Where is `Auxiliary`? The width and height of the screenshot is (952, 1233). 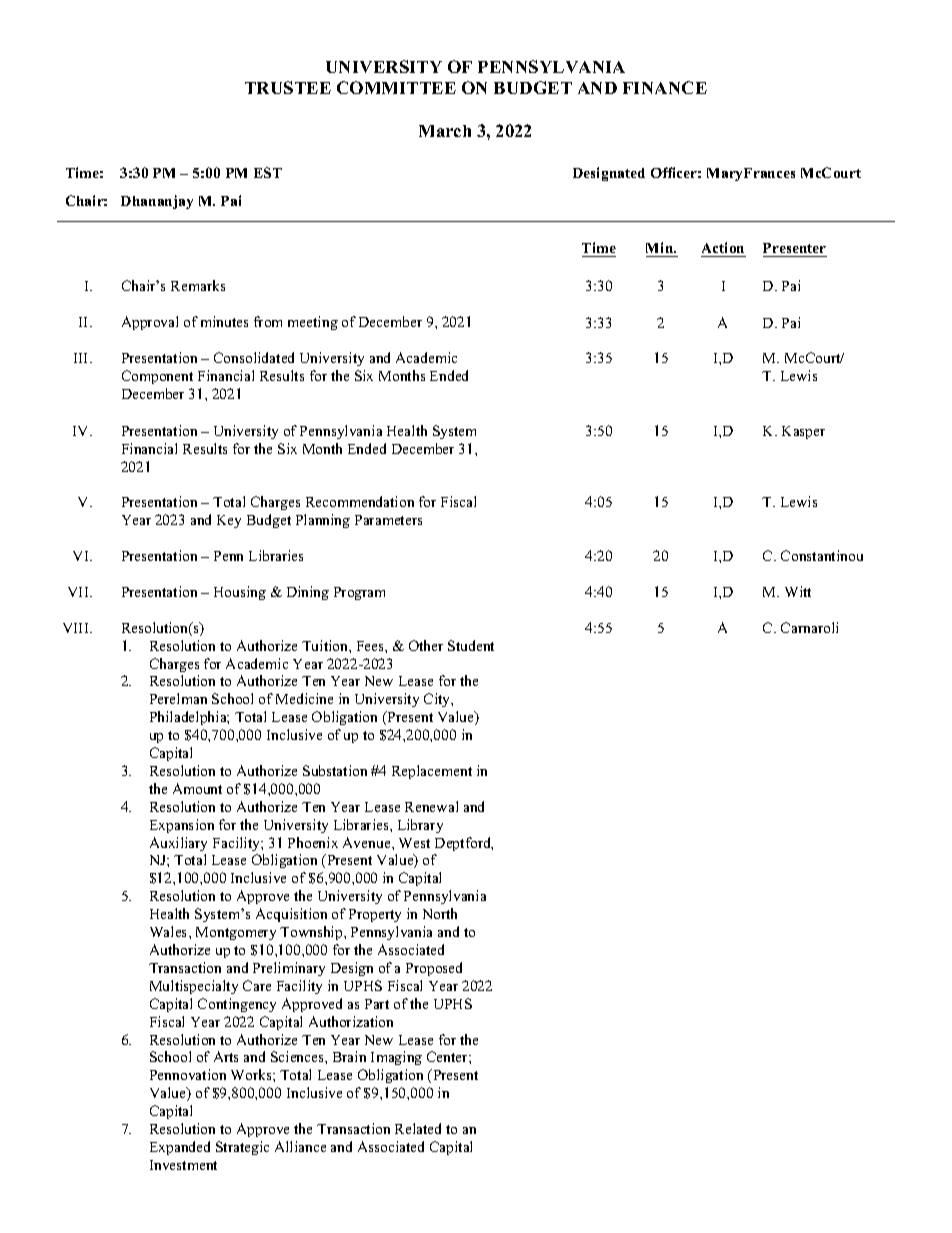 Auxiliary is located at coordinates (178, 844).
